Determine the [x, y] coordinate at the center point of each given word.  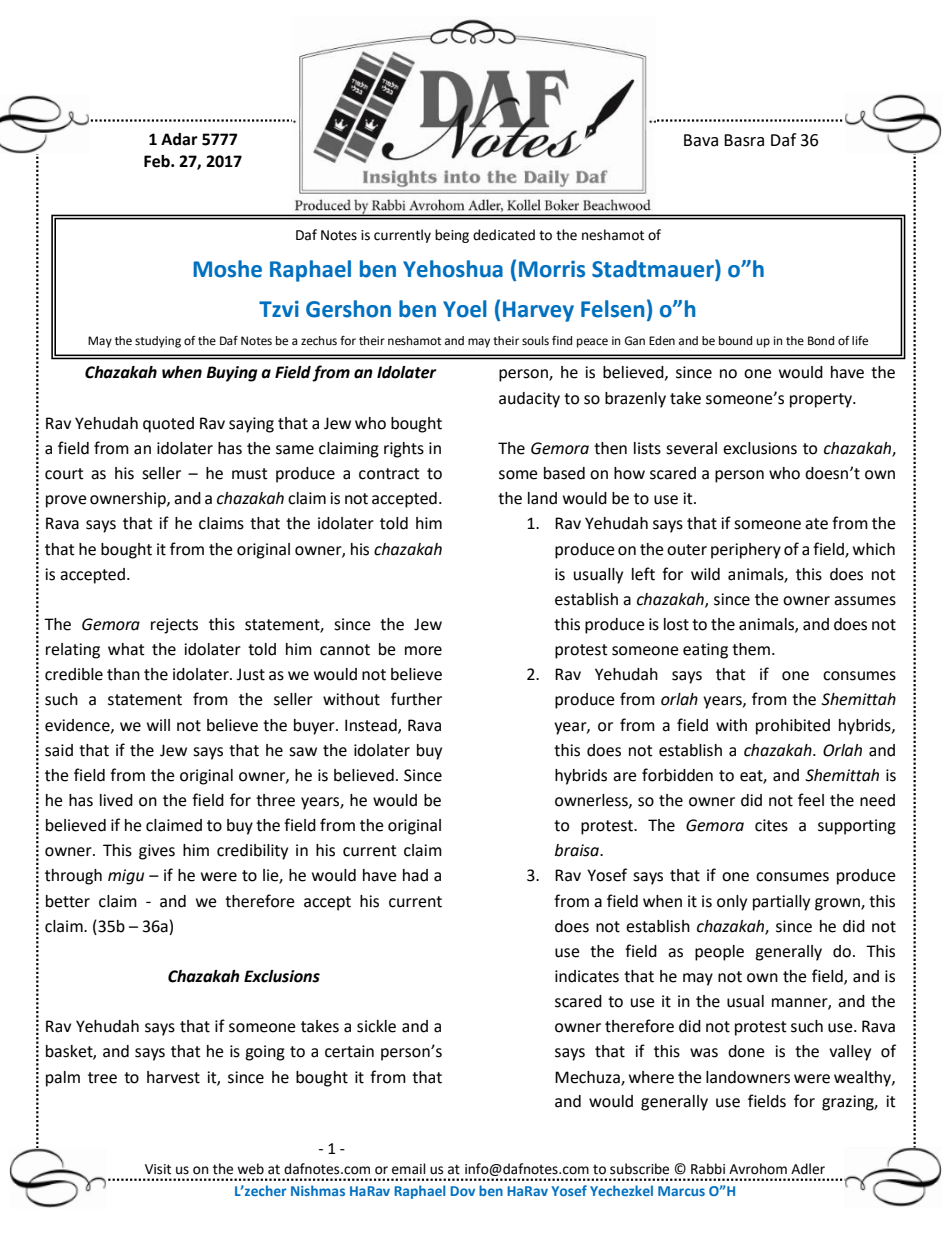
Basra [744, 140]
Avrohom [758, 1169]
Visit [158, 1169]
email [409, 1169]
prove [66, 501]
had [415, 875]
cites [771, 825]
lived [116, 800]
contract [389, 474]
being [452, 236]
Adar [179, 139]
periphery [746, 551]
